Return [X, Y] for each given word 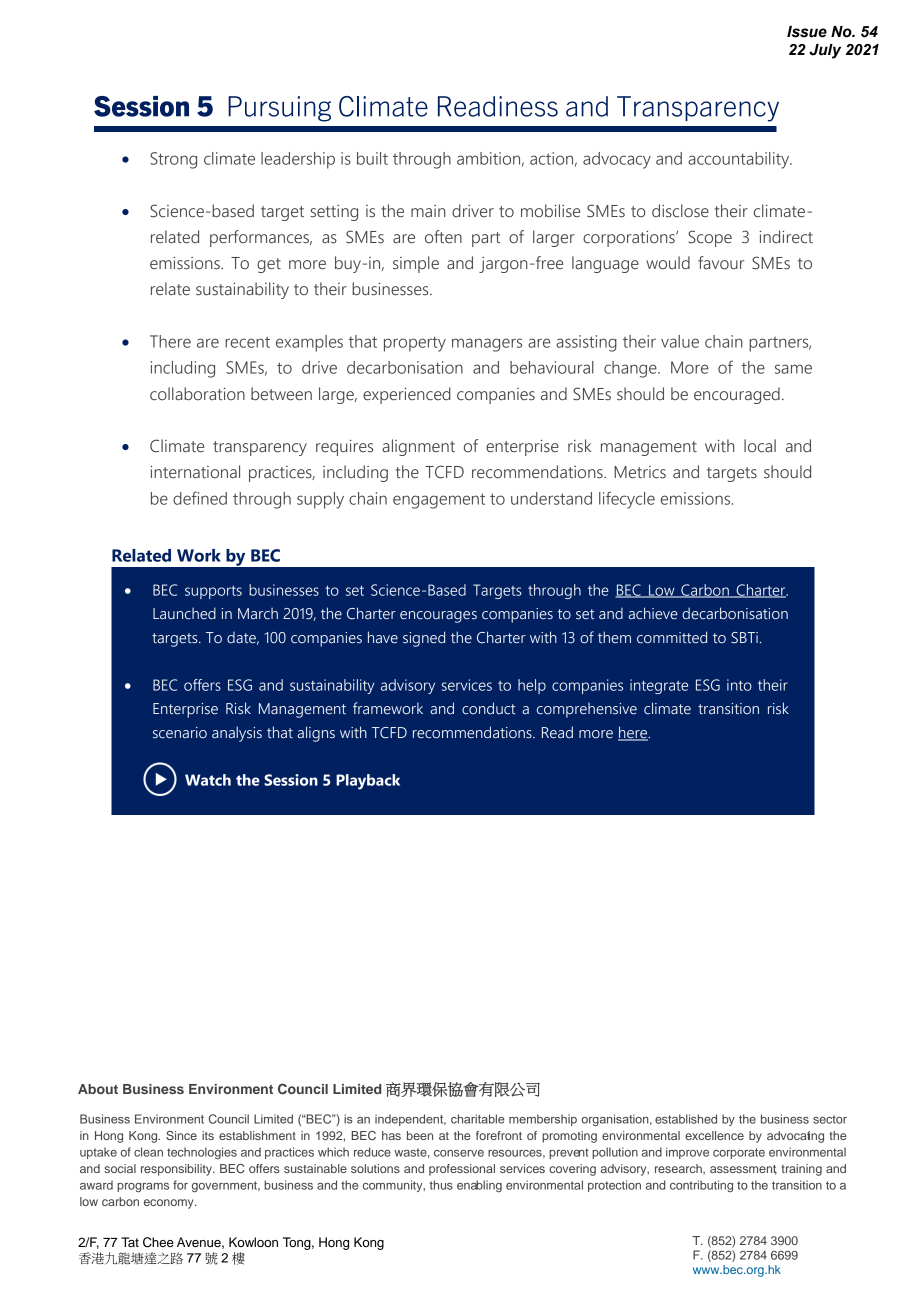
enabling [479, 1186]
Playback [368, 782]
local [760, 446]
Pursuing [279, 109]
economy [170, 1204]
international [195, 472]
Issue [807, 32]
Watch [208, 780]
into [739, 685]
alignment [418, 447]
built [372, 158]
